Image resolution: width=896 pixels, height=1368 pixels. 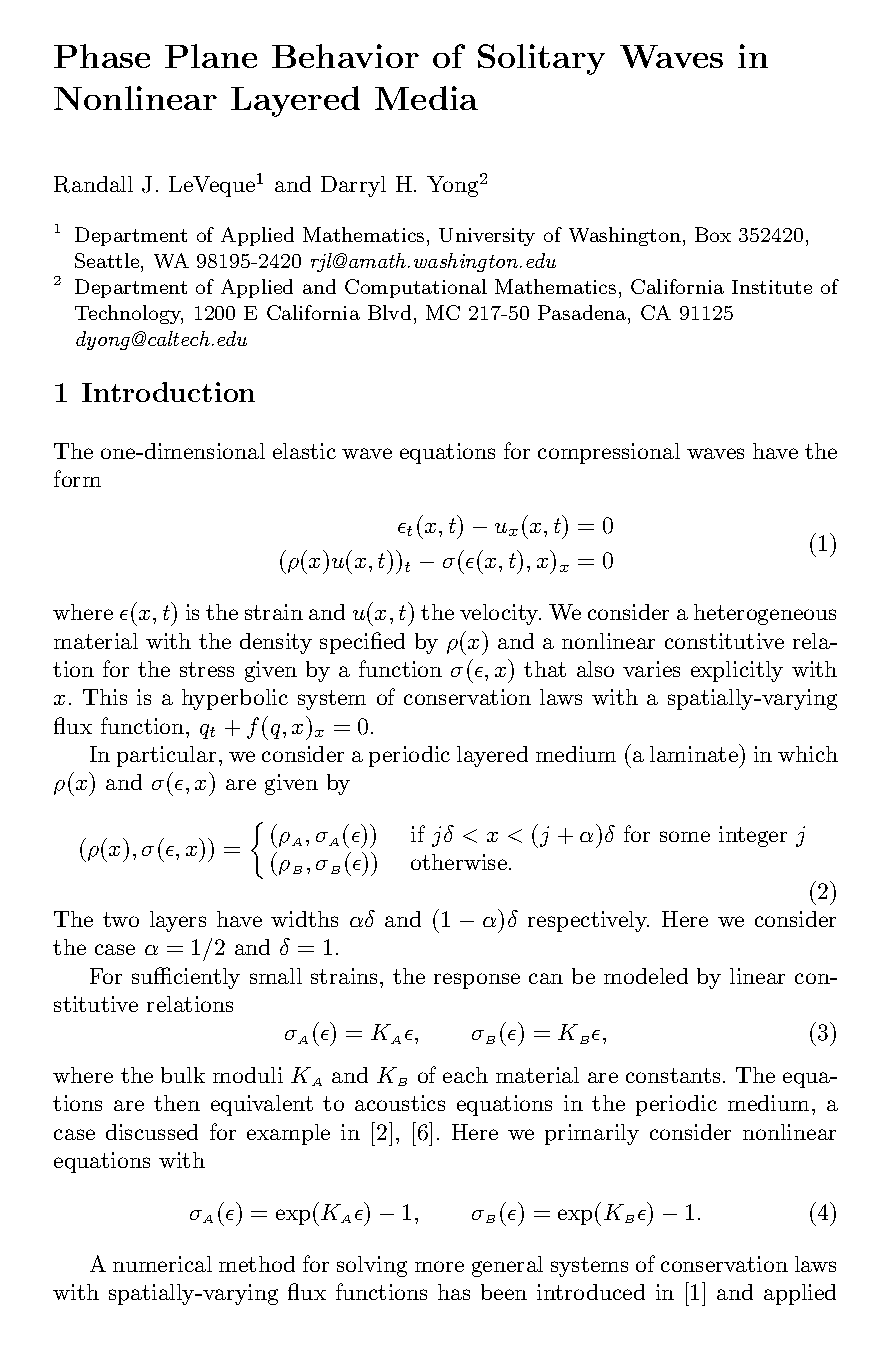 I want to click on stress, so click(x=207, y=669).
